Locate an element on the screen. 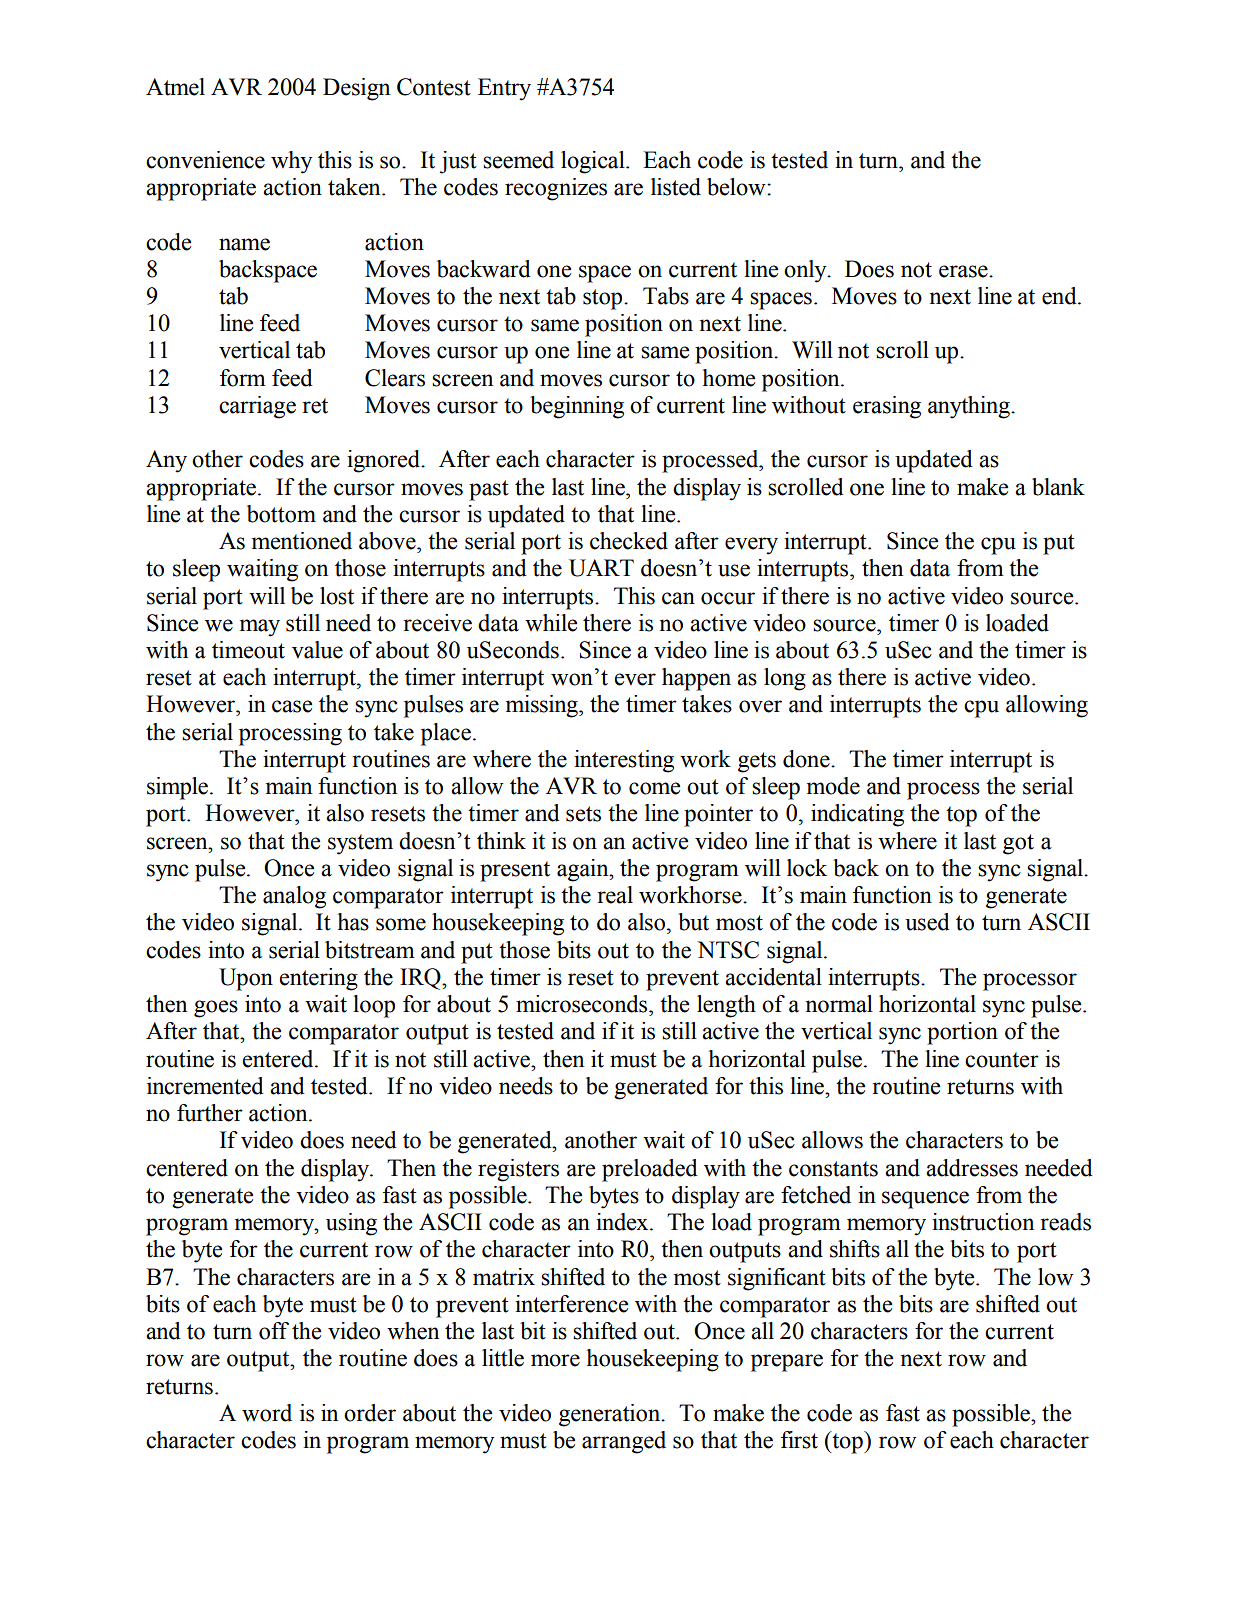  entering is located at coordinates (318, 979).
